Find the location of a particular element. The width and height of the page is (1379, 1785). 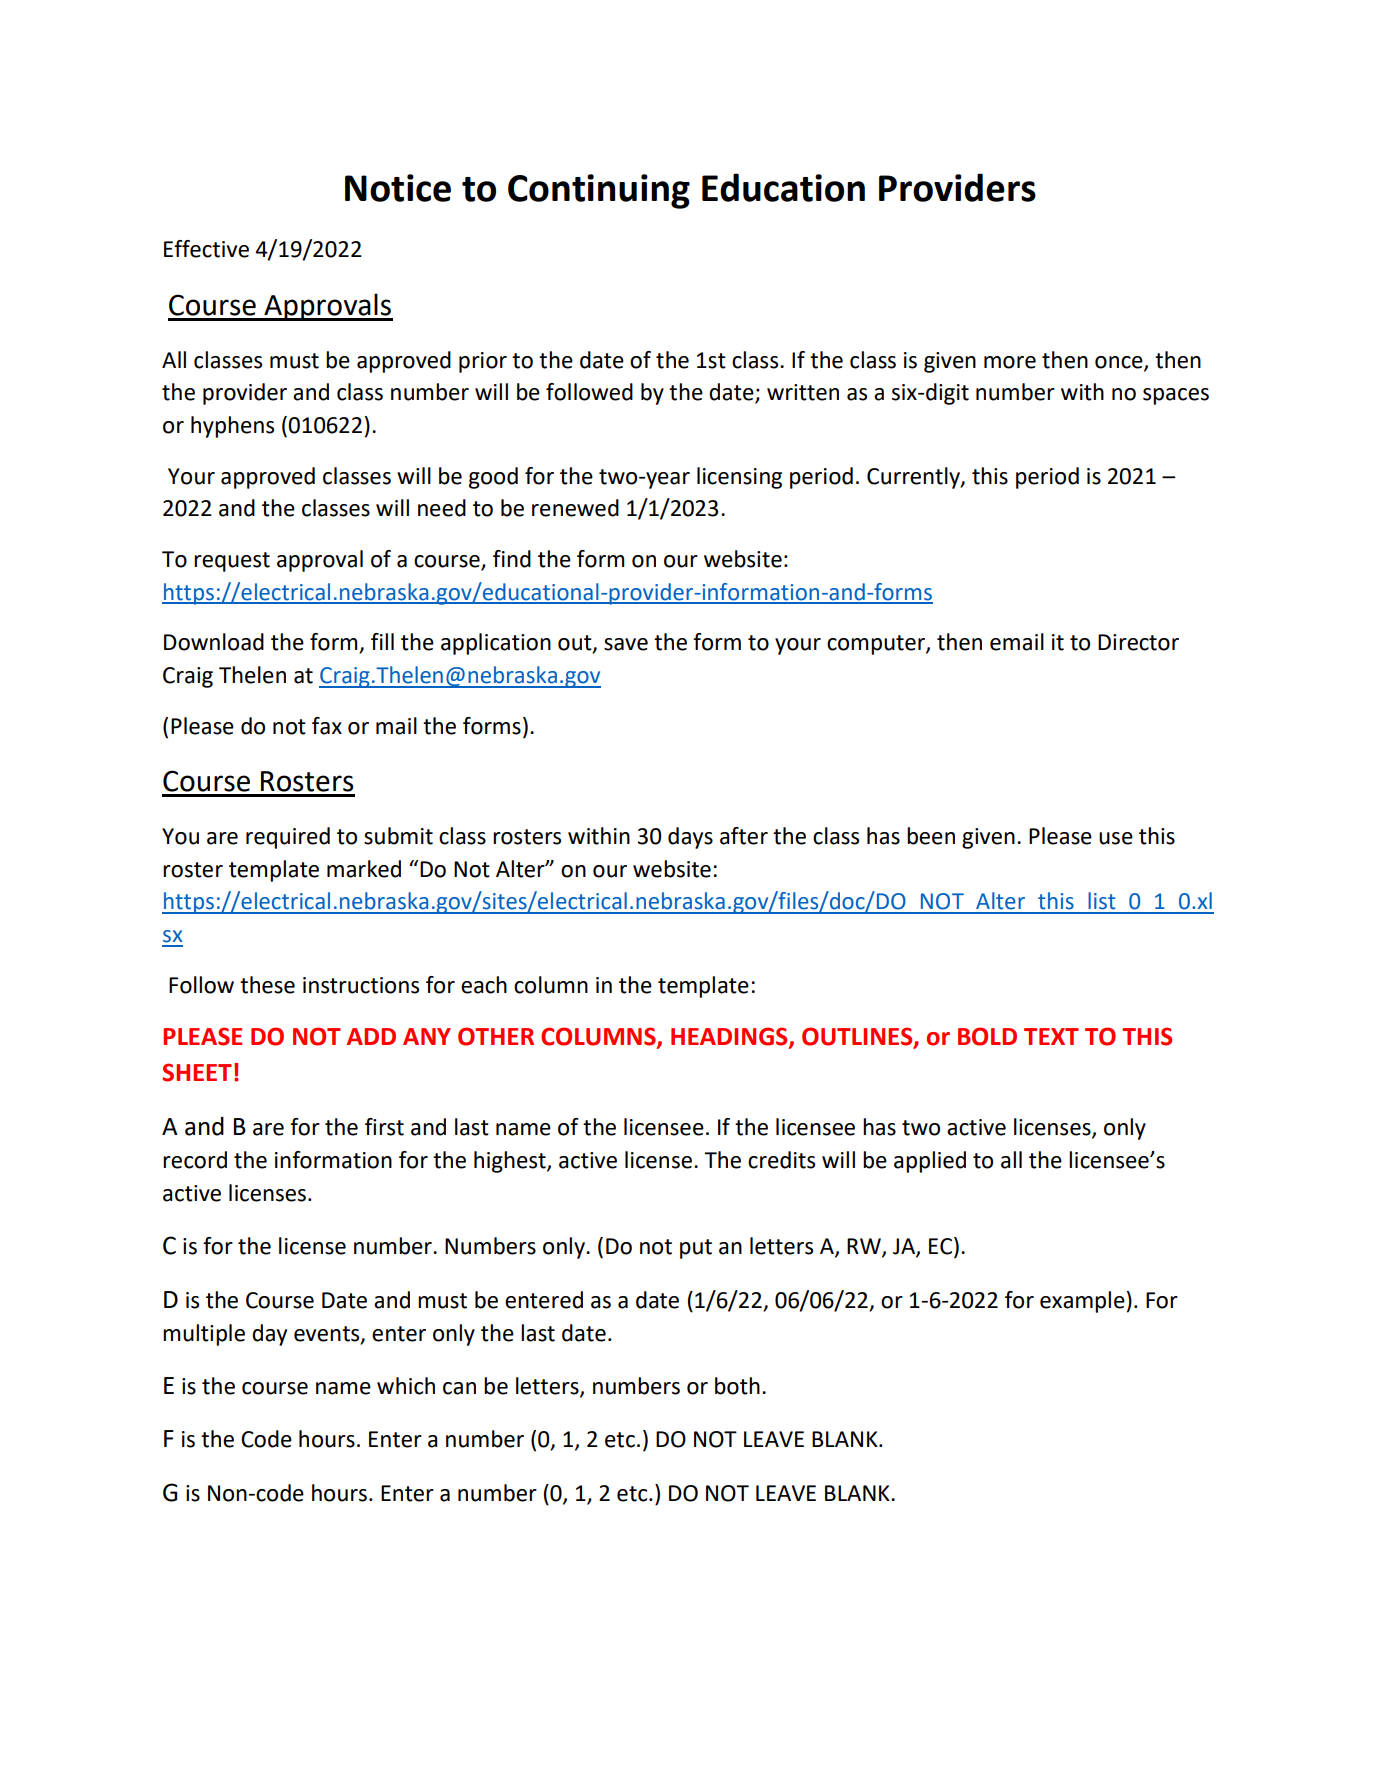

more is located at coordinates (1010, 362).
